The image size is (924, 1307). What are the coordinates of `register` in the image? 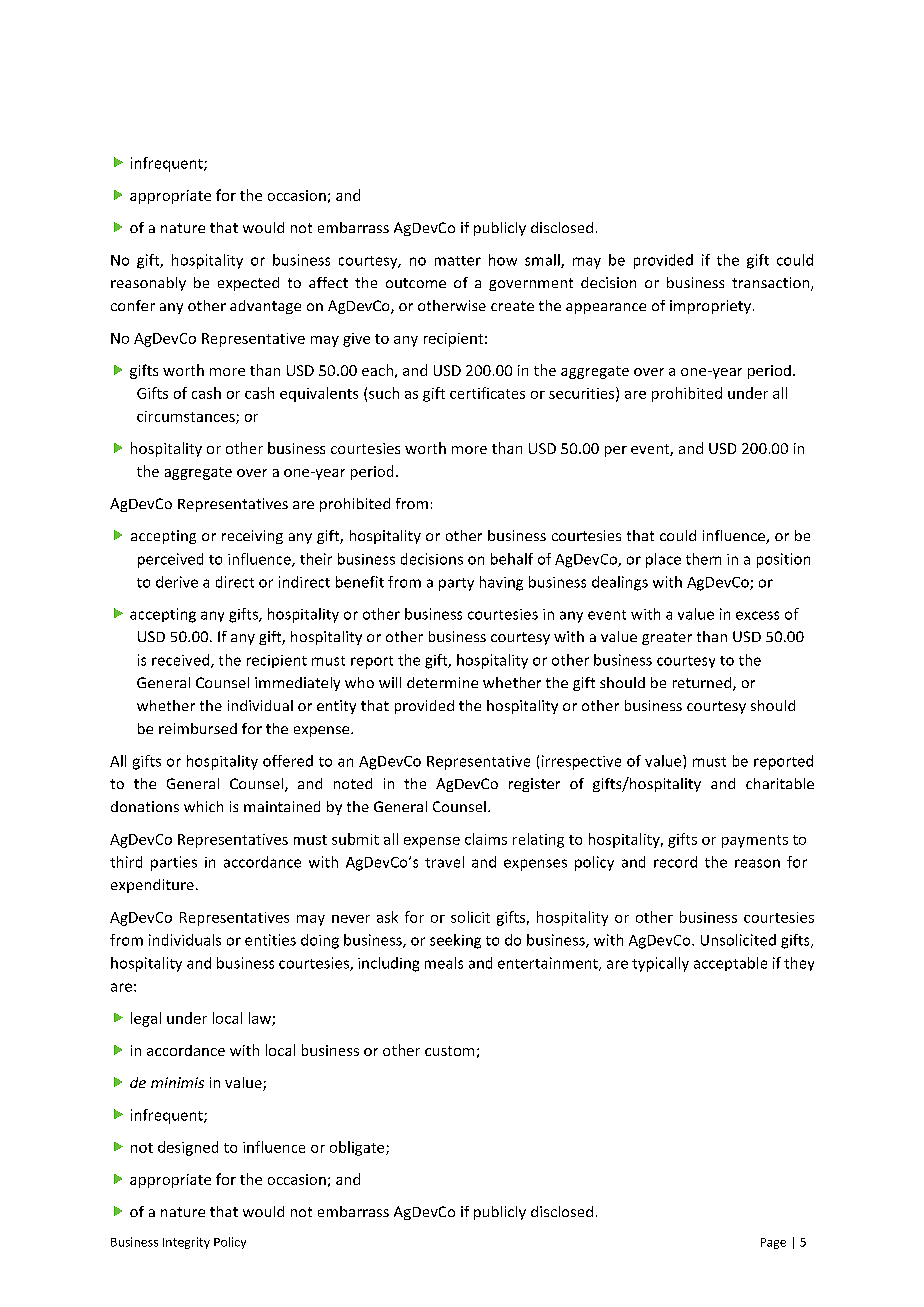 It's located at (534, 785).
